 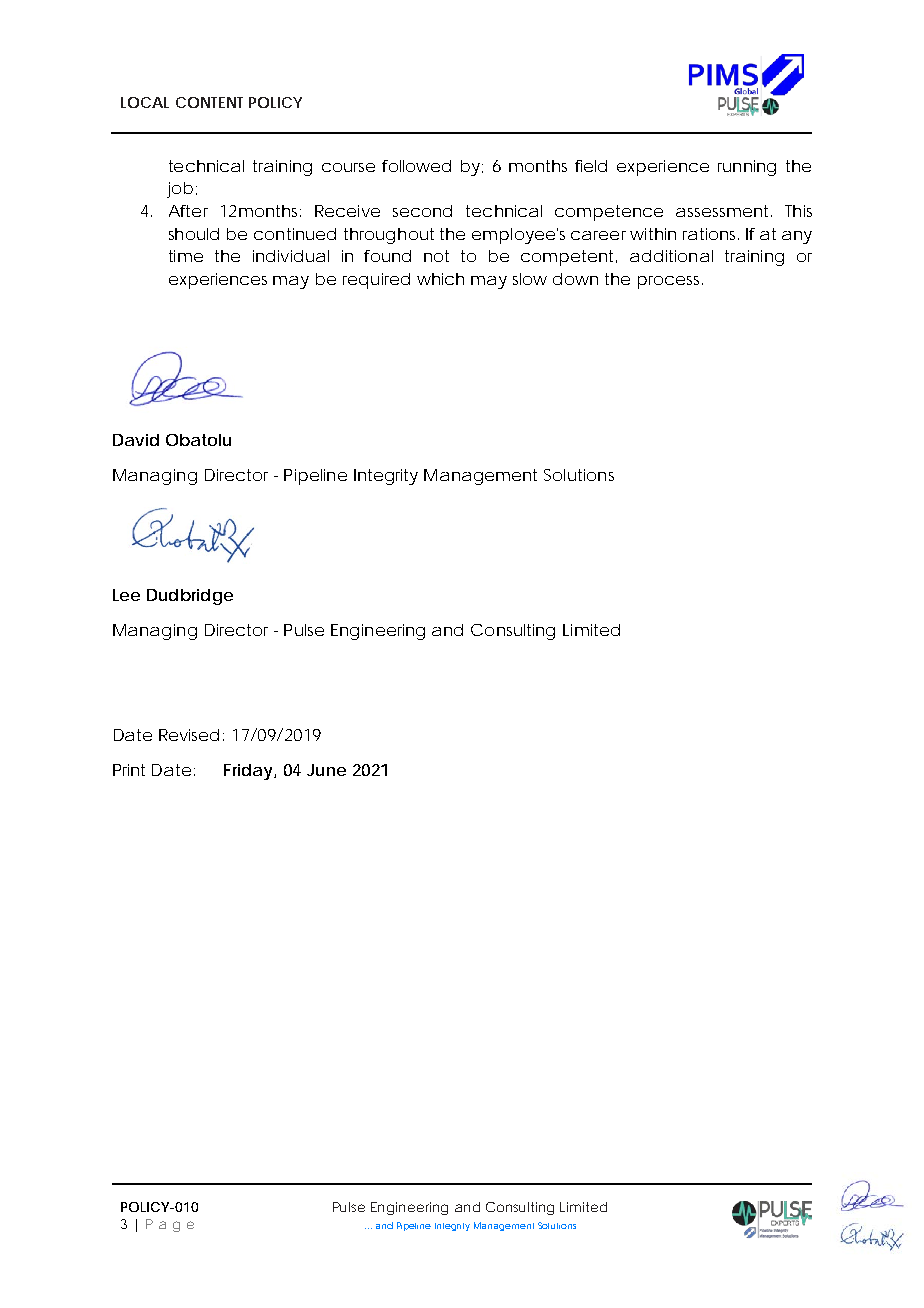 What do you see at coordinates (209, 102) in the screenshot?
I see `CONTENT` at bounding box center [209, 102].
